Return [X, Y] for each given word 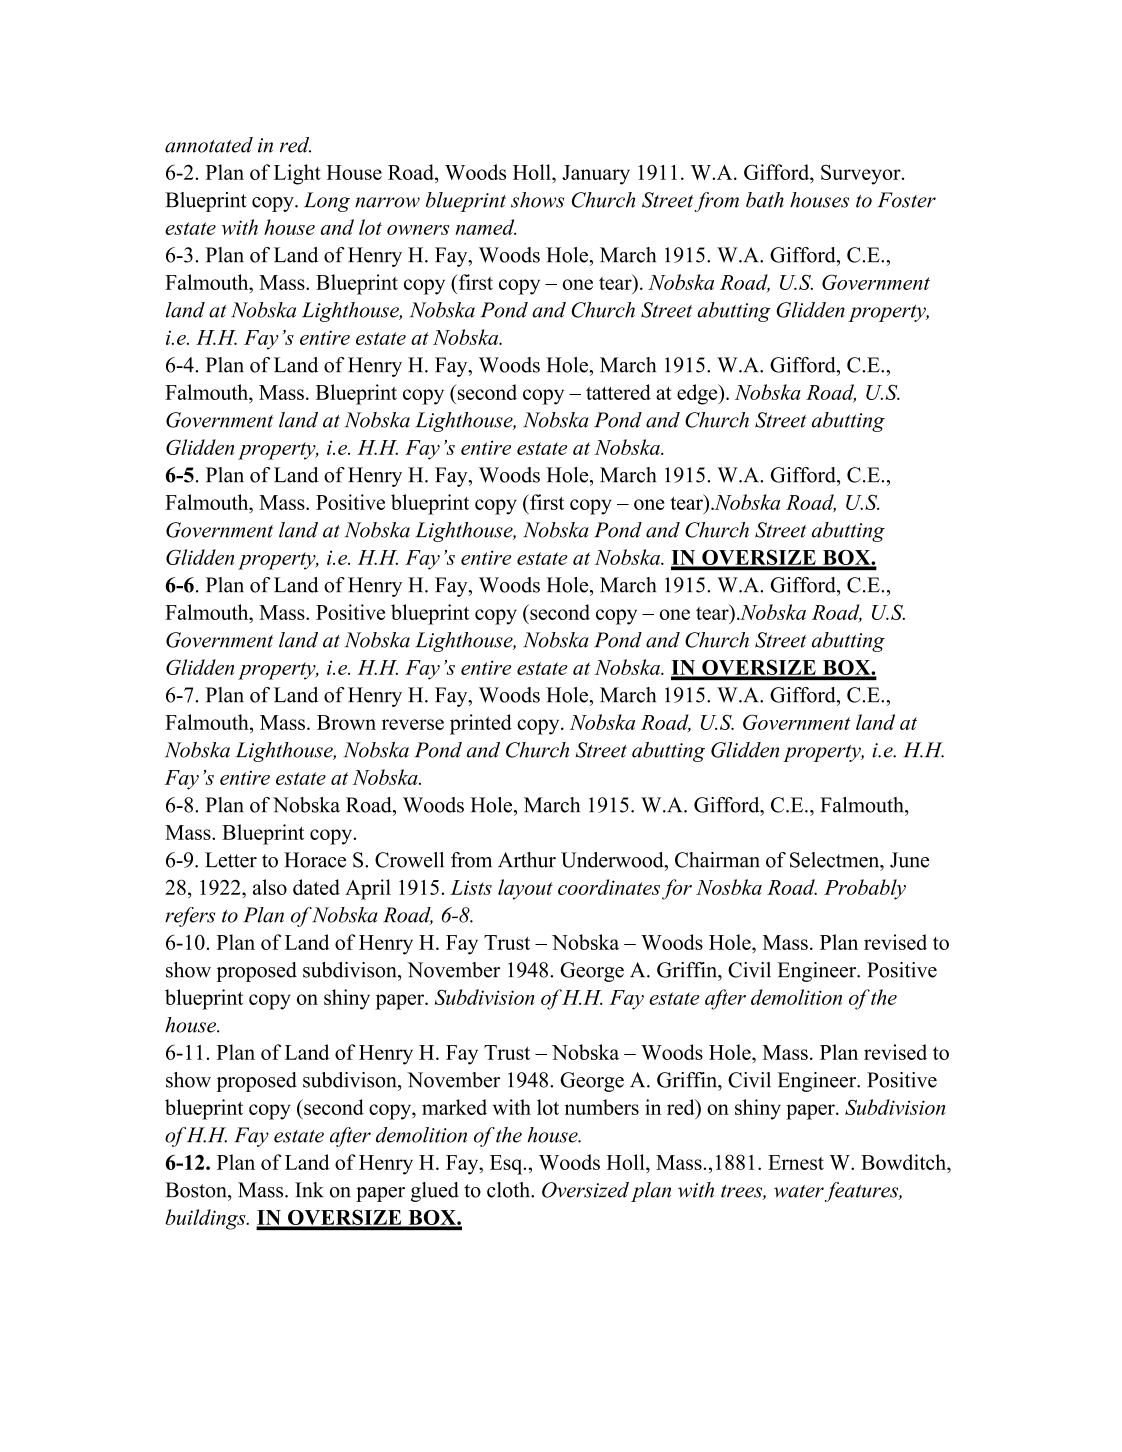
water [799, 1191]
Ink [309, 1189]
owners [418, 230]
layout [525, 889]
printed [481, 724]
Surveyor [862, 174]
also [270, 887]
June [909, 860]
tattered [618, 392]
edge [698, 394]
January [596, 175]
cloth [509, 1190]
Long [327, 202]
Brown [346, 722]
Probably [865, 889]
